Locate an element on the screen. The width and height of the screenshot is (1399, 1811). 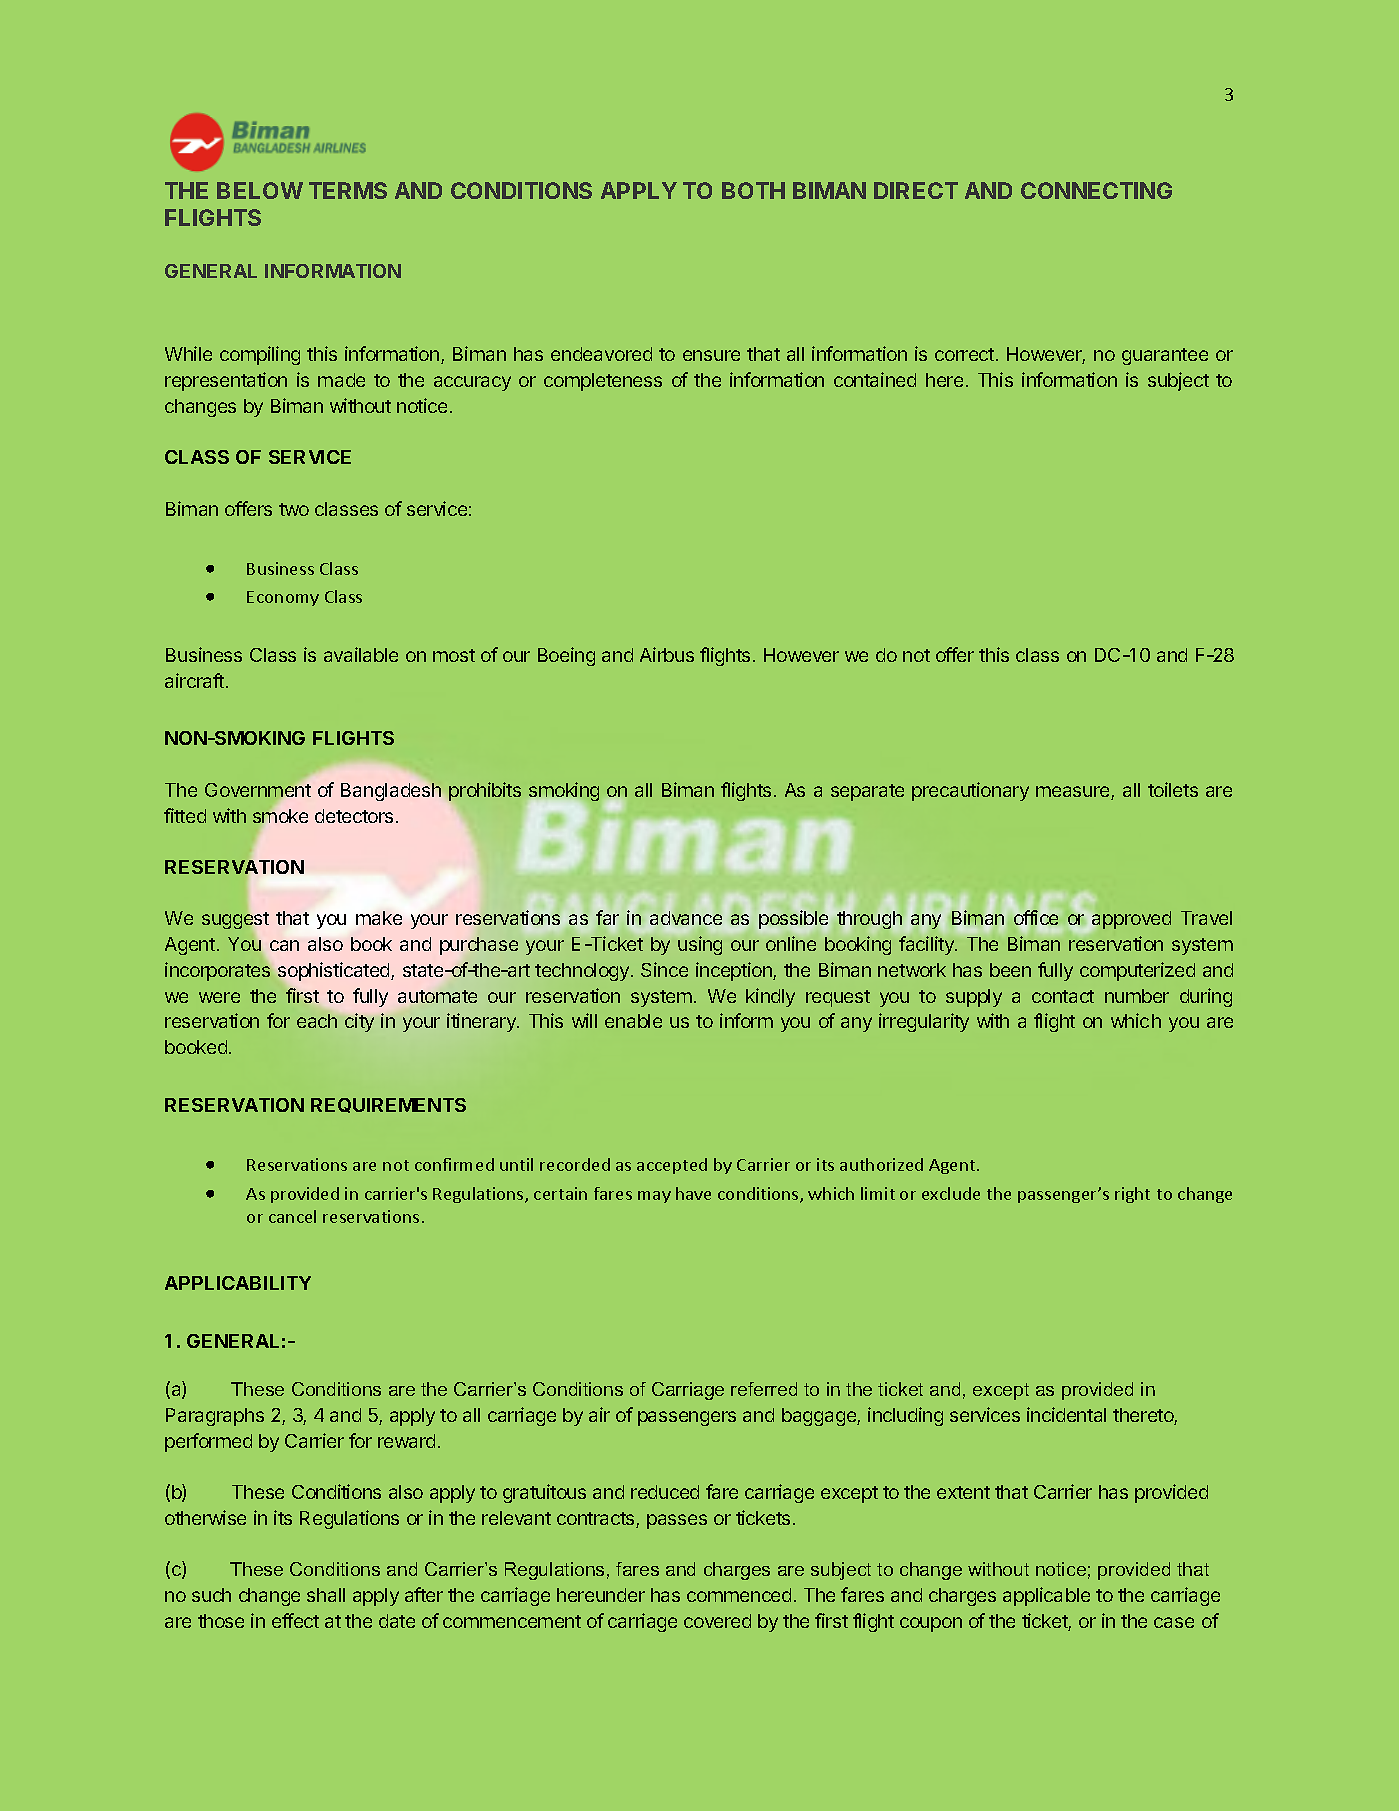
measure is located at coordinates (1074, 793).
